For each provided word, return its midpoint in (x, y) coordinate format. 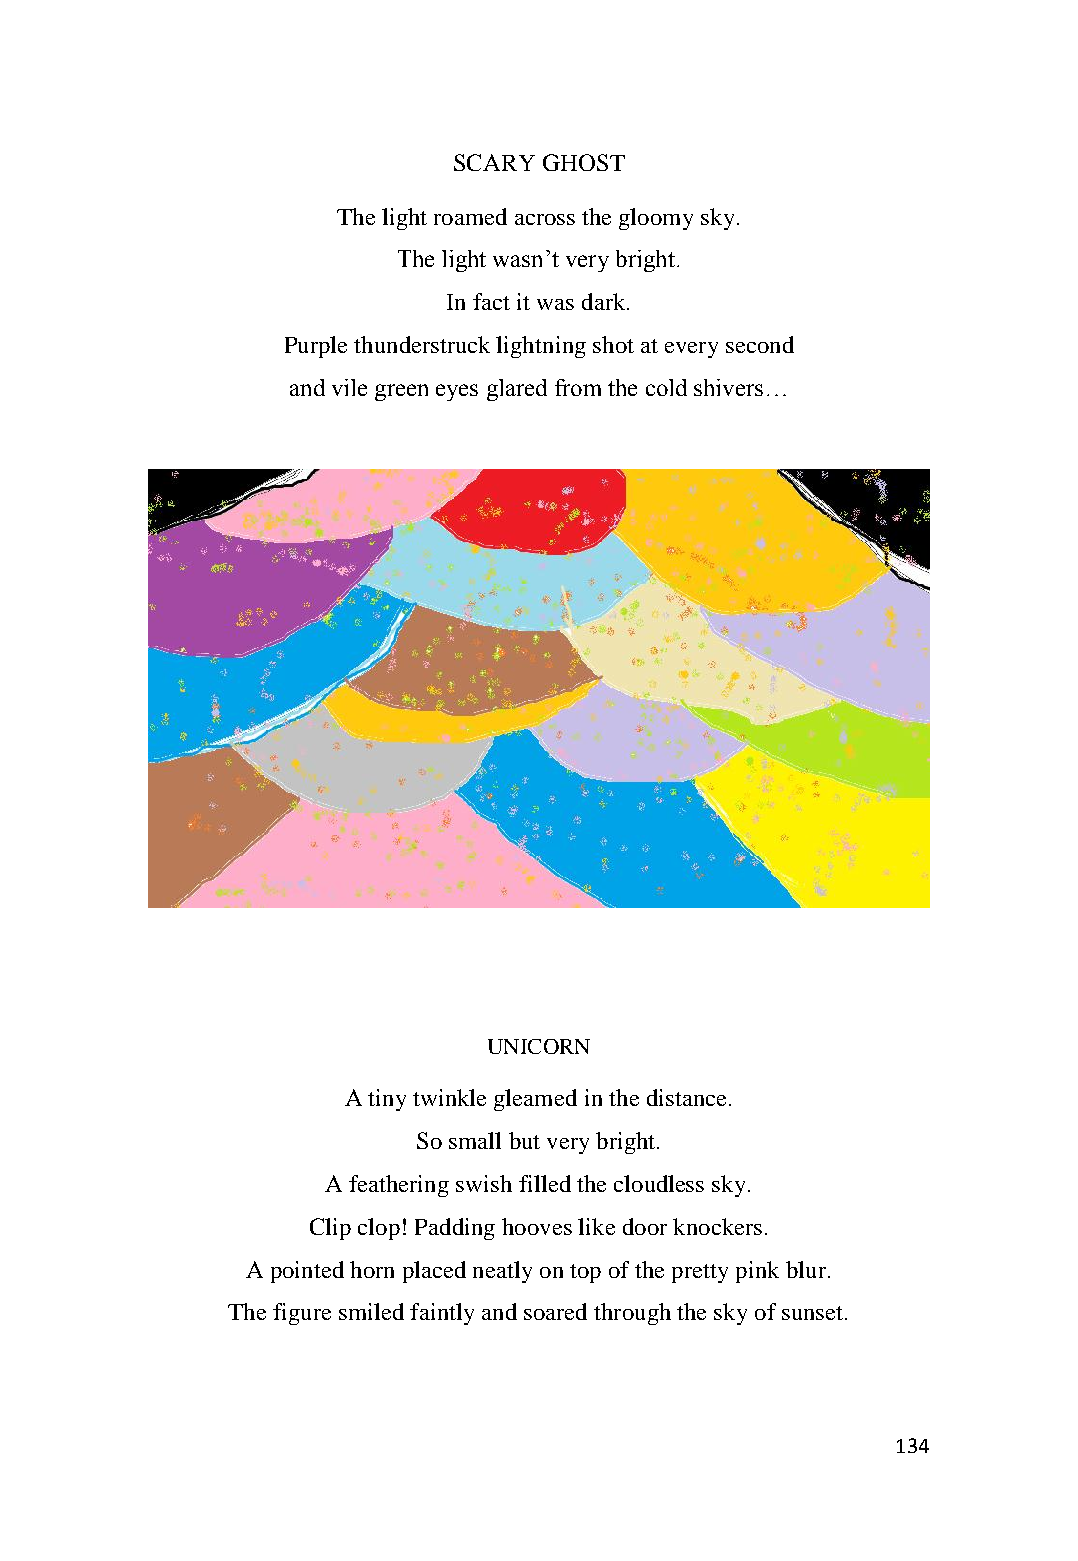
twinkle (449, 1097)
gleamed (535, 1100)
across (545, 219)
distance (686, 1097)
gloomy (656, 219)
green (401, 392)
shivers (728, 387)
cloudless (659, 1183)
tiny (387, 1100)
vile (349, 387)
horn (372, 1269)
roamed (470, 216)
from (578, 387)
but (524, 1140)
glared (517, 390)
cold (666, 387)
